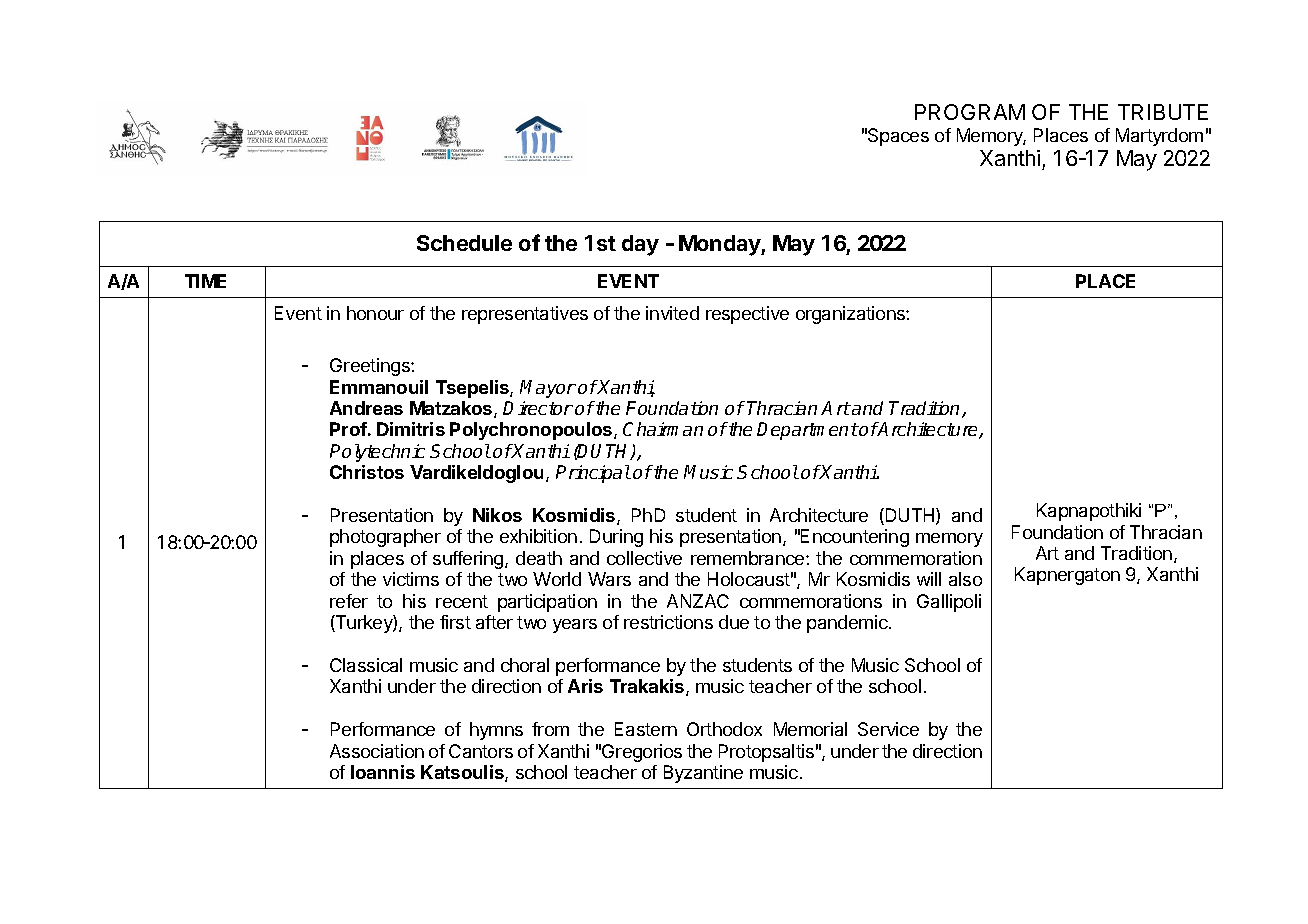 The width and height of the screenshot is (1308, 924). Describe the element at coordinates (464, 243) in the screenshot. I see `Schedule` at that location.
